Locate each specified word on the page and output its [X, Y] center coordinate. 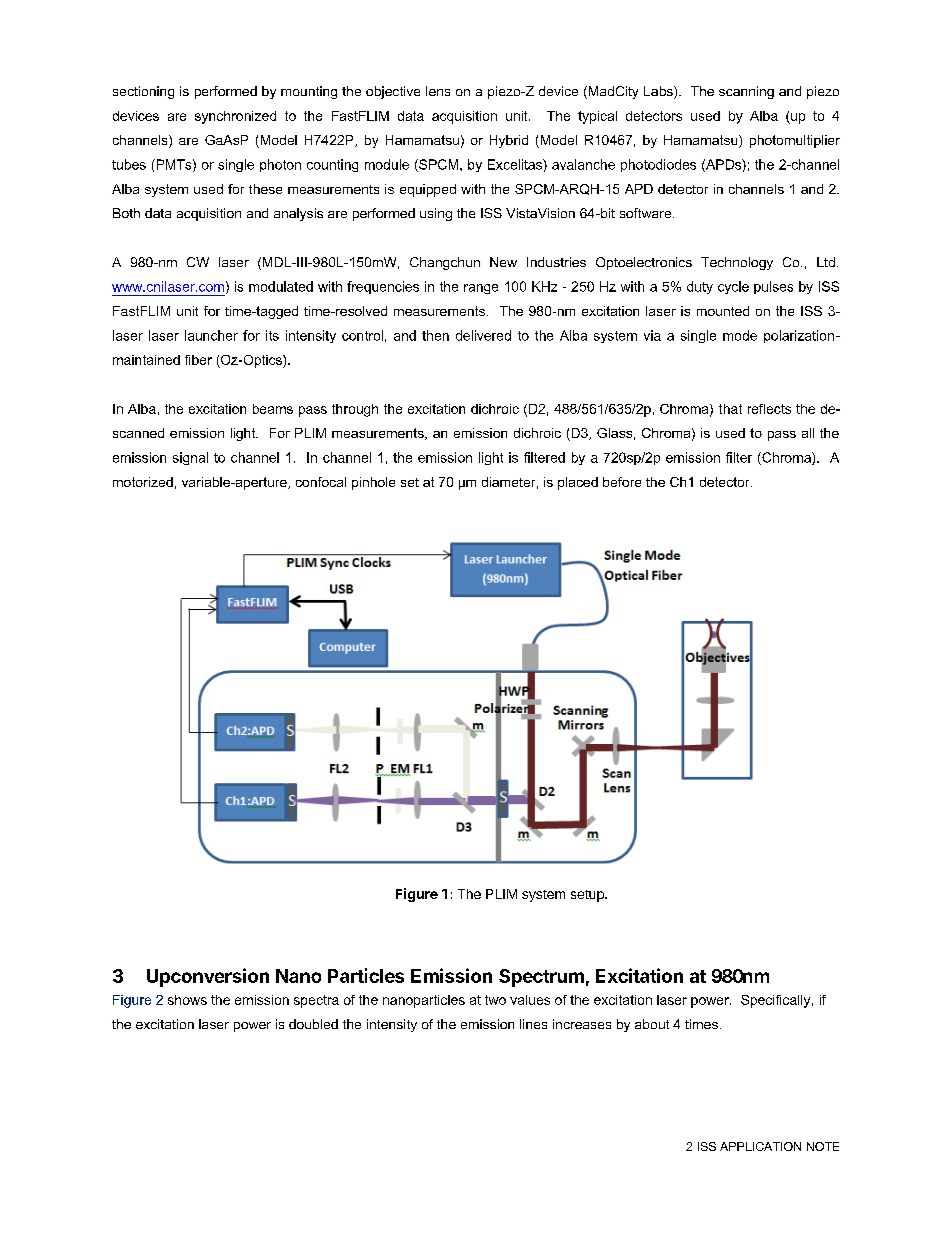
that [730, 409]
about [652, 1024]
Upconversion [208, 977]
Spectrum [541, 978]
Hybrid [509, 141]
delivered [483, 335]
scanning [746, 92]
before [622, 482]
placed [578, 483]
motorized [143, 482]
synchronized [235, 117]
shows [187, 1000]
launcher [211, 335]
